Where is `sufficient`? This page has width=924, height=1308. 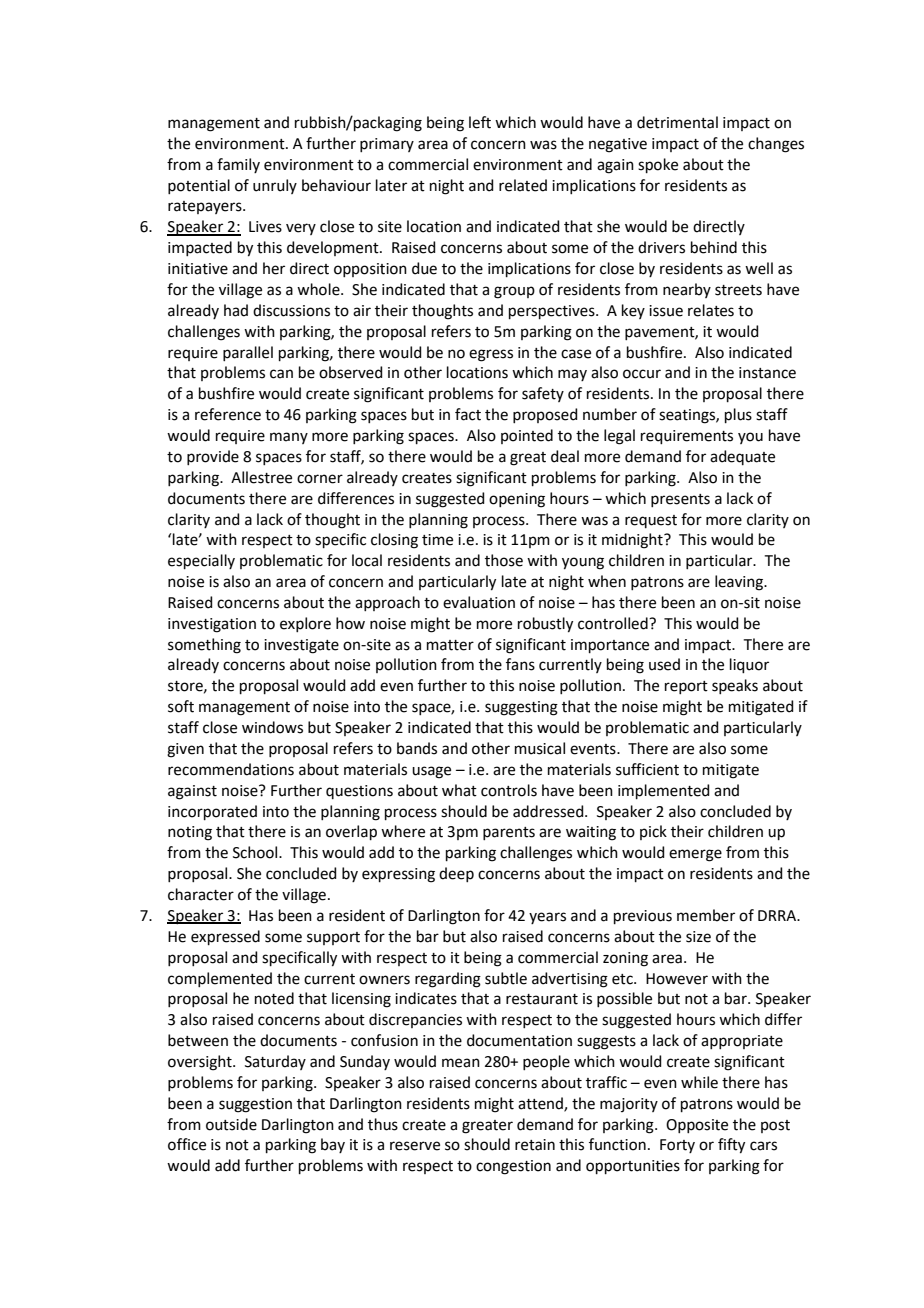
sufficient is located at coordinates (647, 769).
